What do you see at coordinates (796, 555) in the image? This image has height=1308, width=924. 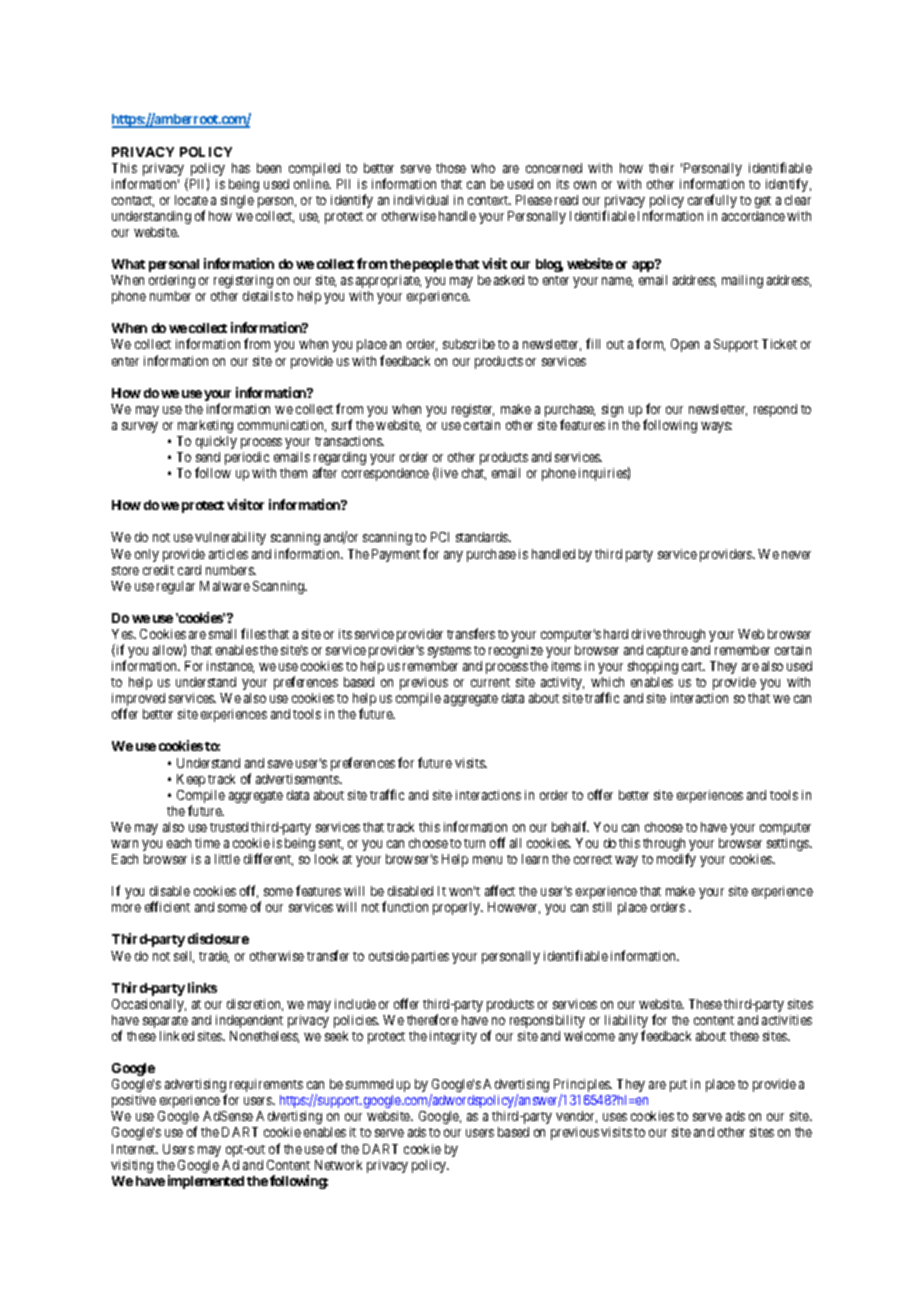 I see `never` at bounding box center [796, 555].
